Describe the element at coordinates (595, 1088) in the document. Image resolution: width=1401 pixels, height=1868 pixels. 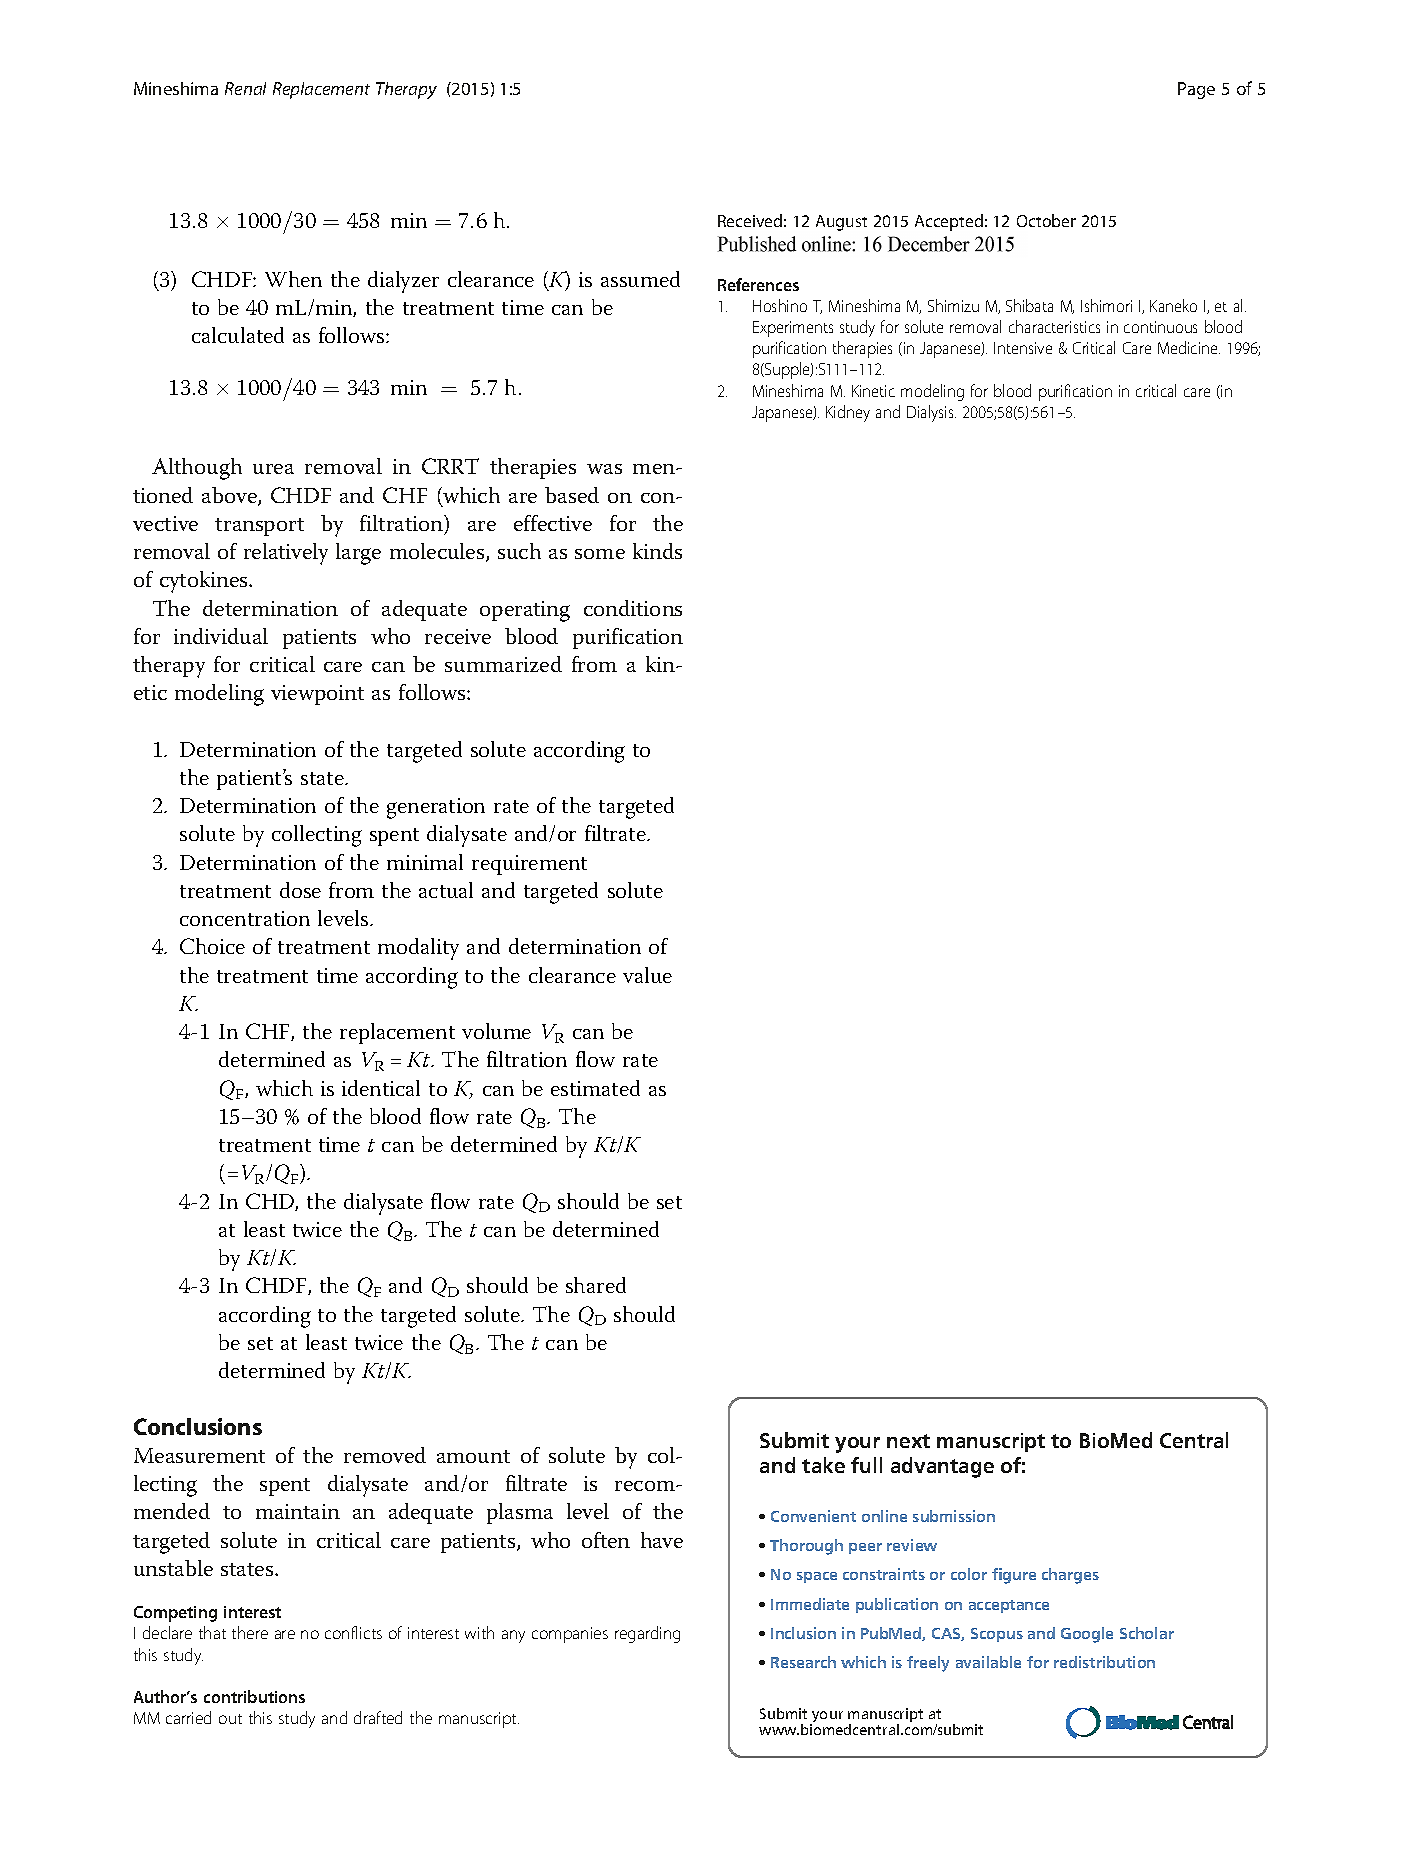
I see `estimated` at that location.
